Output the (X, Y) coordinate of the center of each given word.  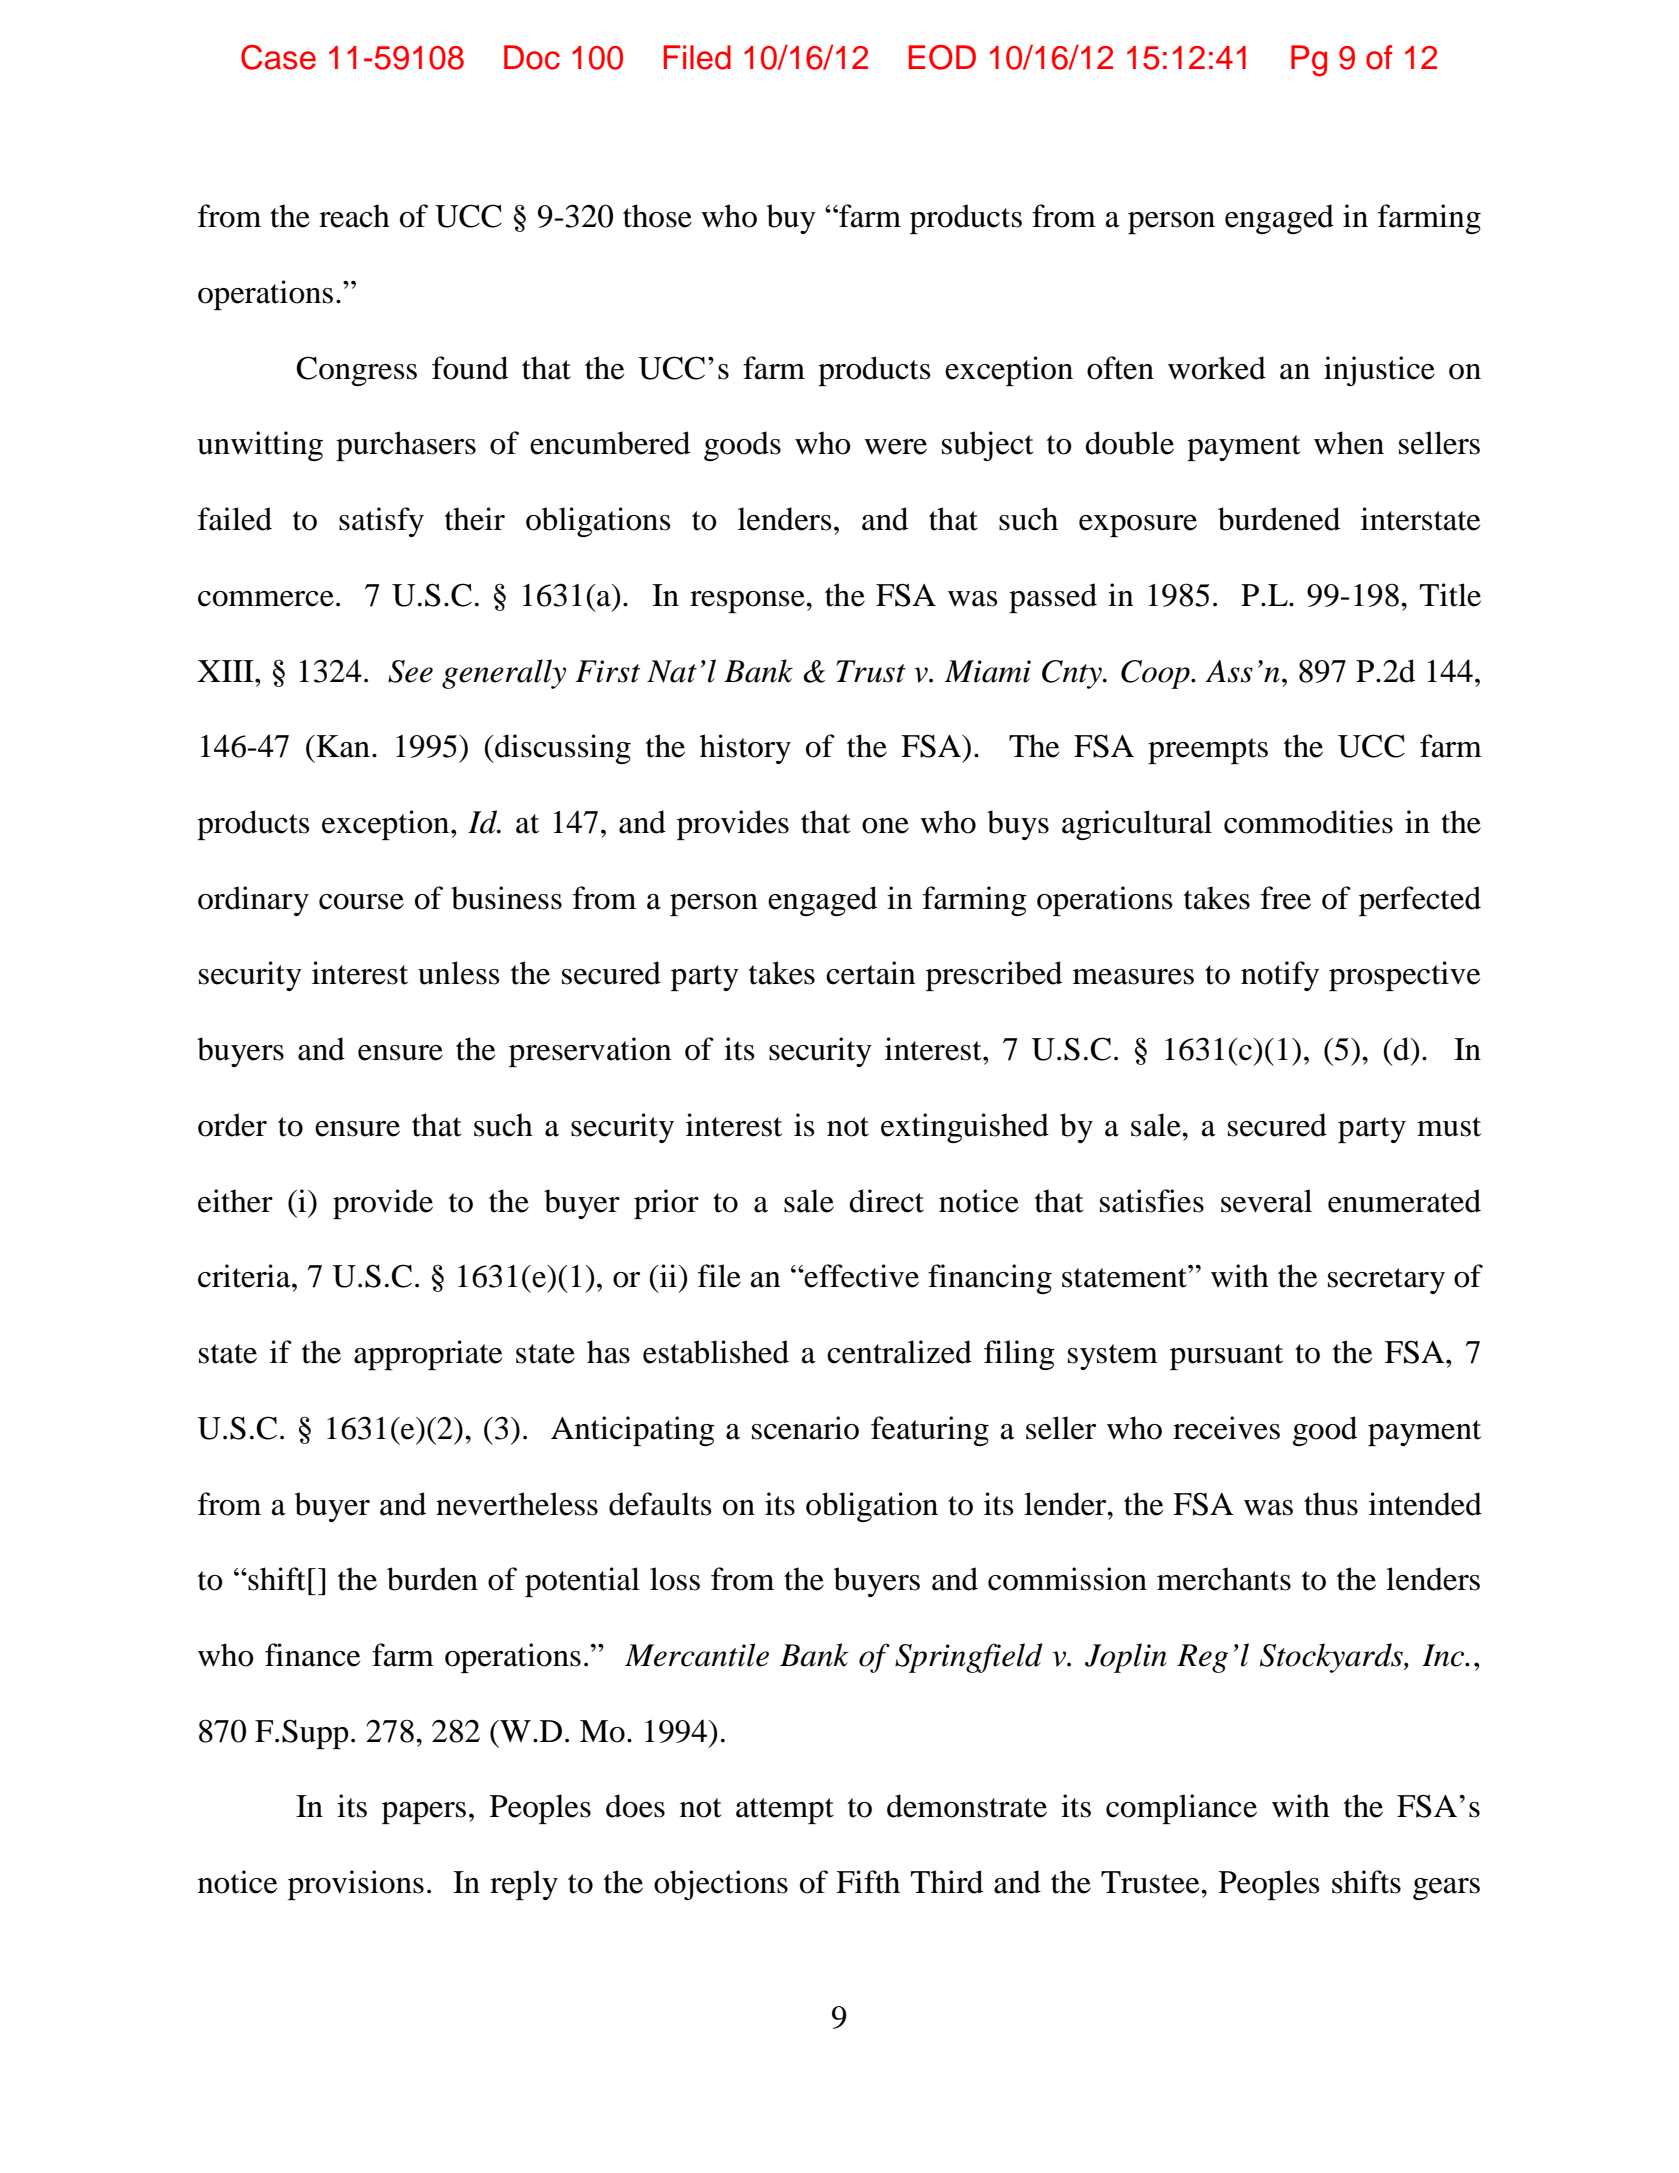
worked (1217, 368)
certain (871, 973)
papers (424, 1813)
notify (1280, 976)
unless (459, 973)
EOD (942, 57)
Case (278, 57)
